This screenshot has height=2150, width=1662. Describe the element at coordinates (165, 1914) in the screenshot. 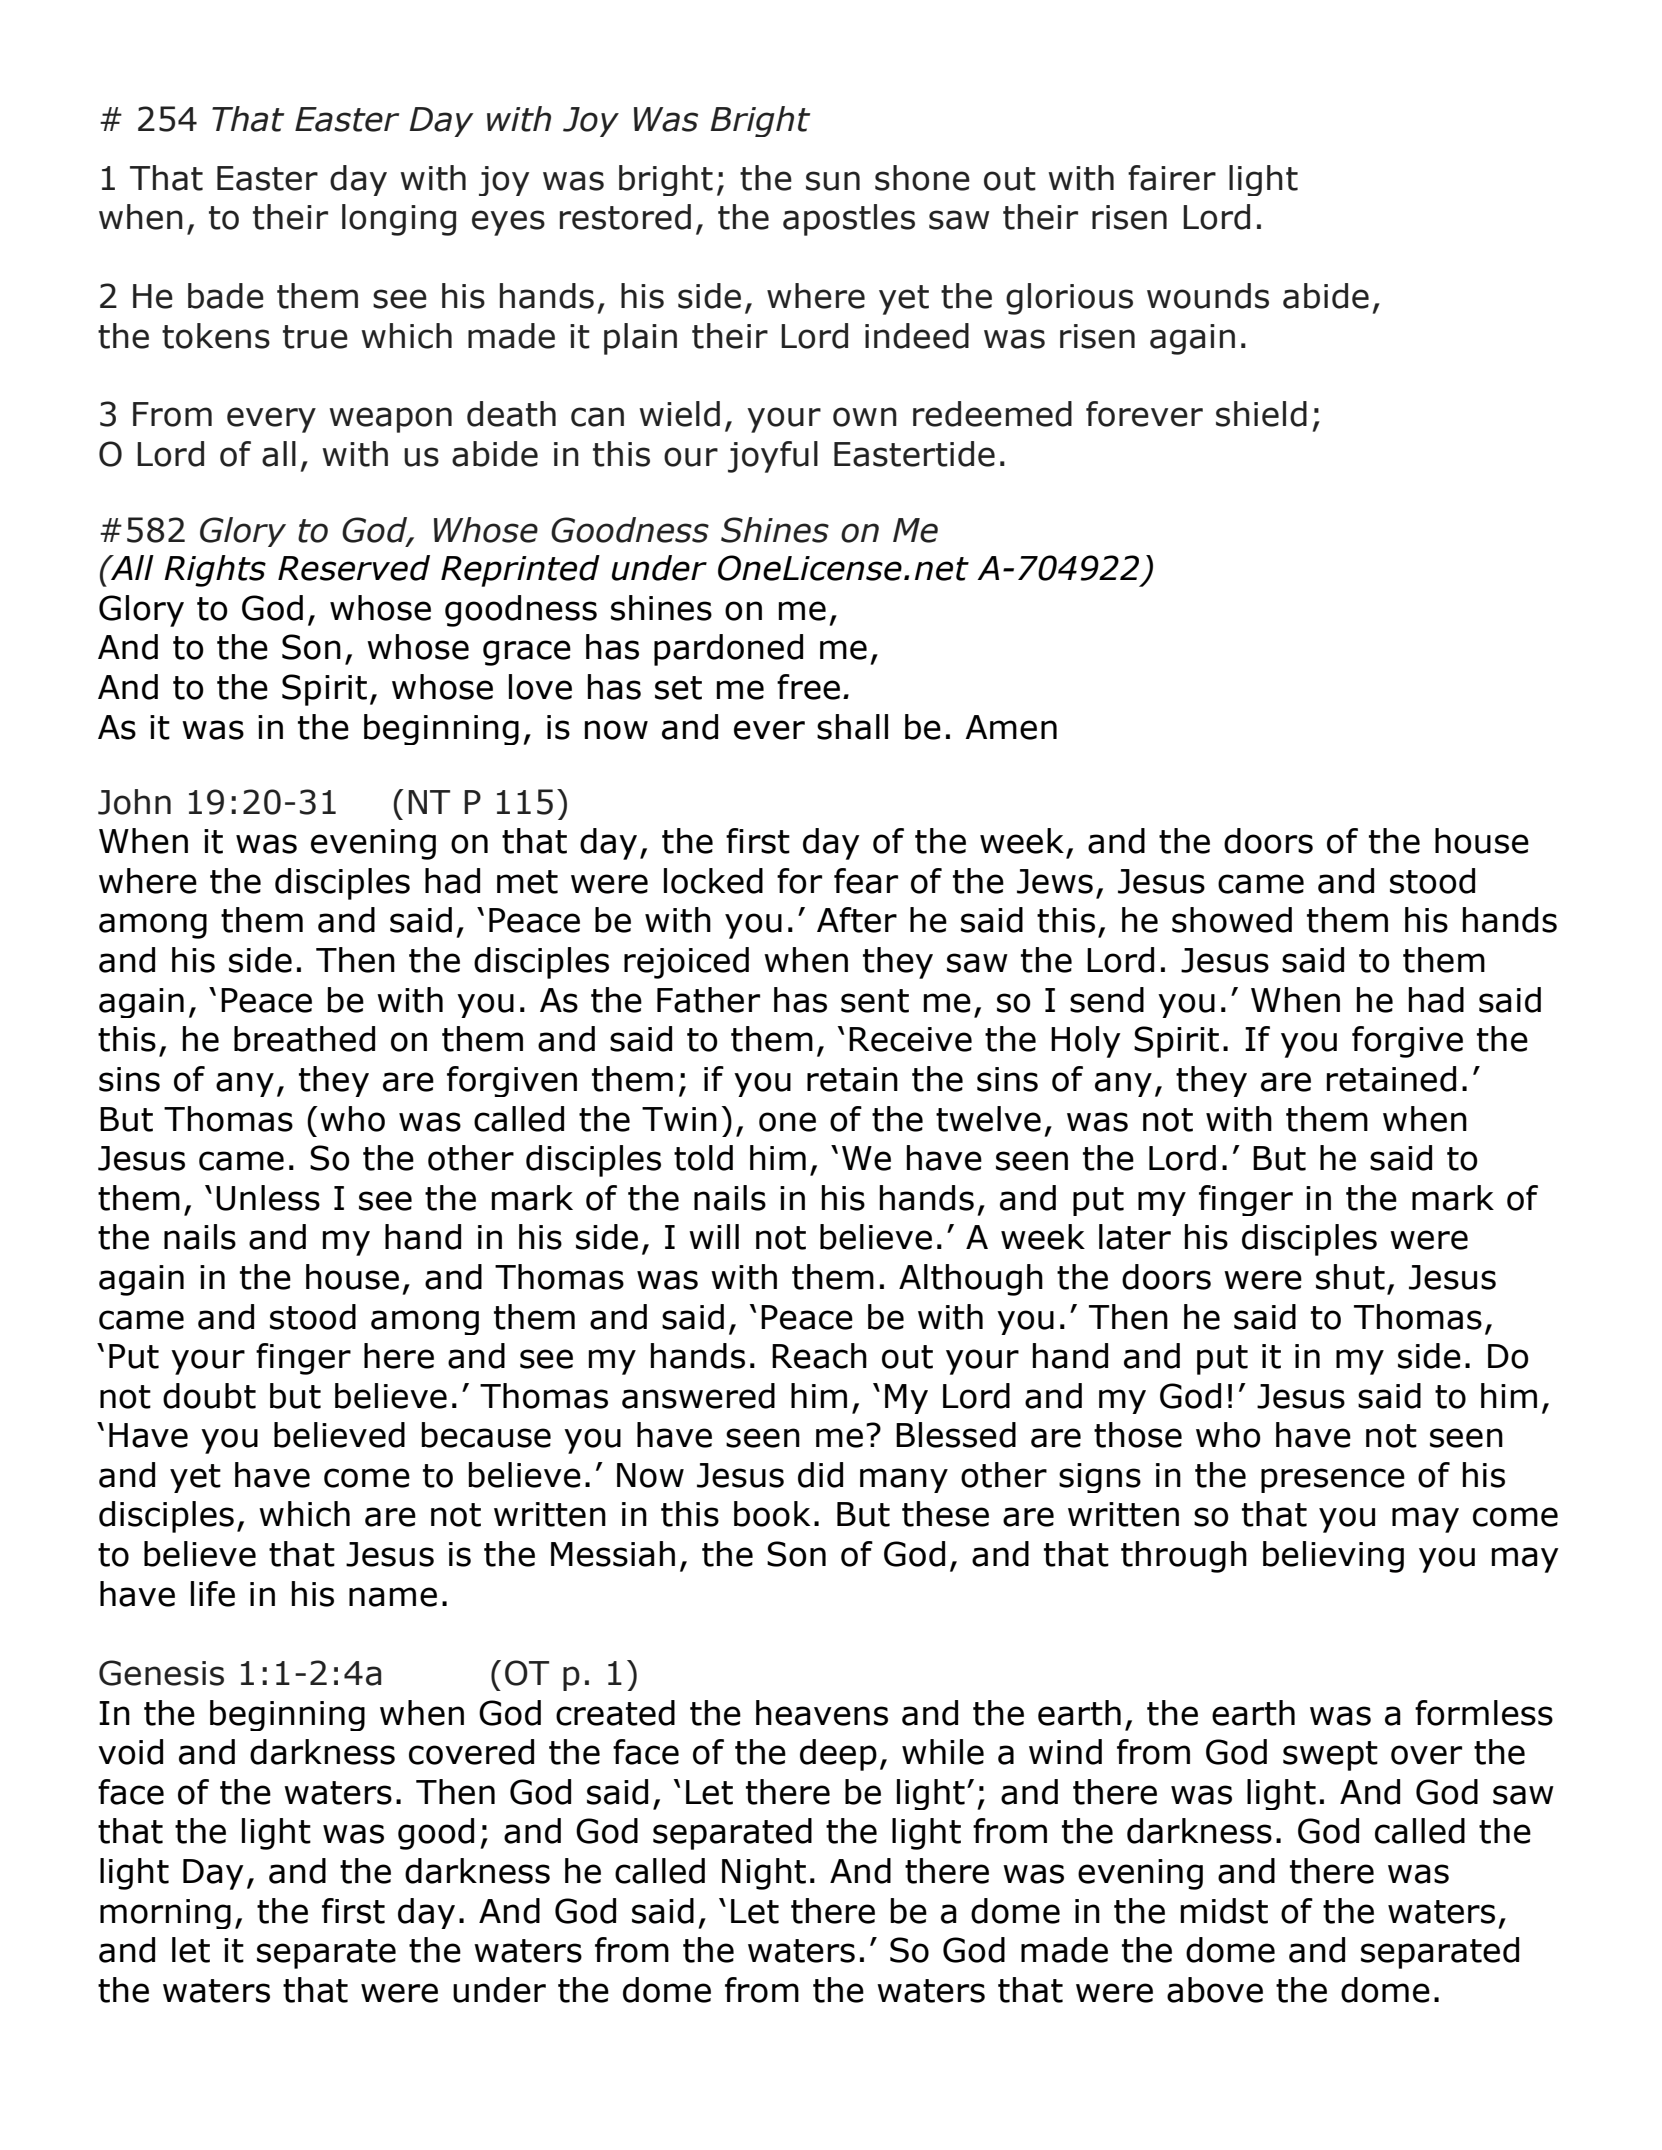

I see `morning` at that location.
